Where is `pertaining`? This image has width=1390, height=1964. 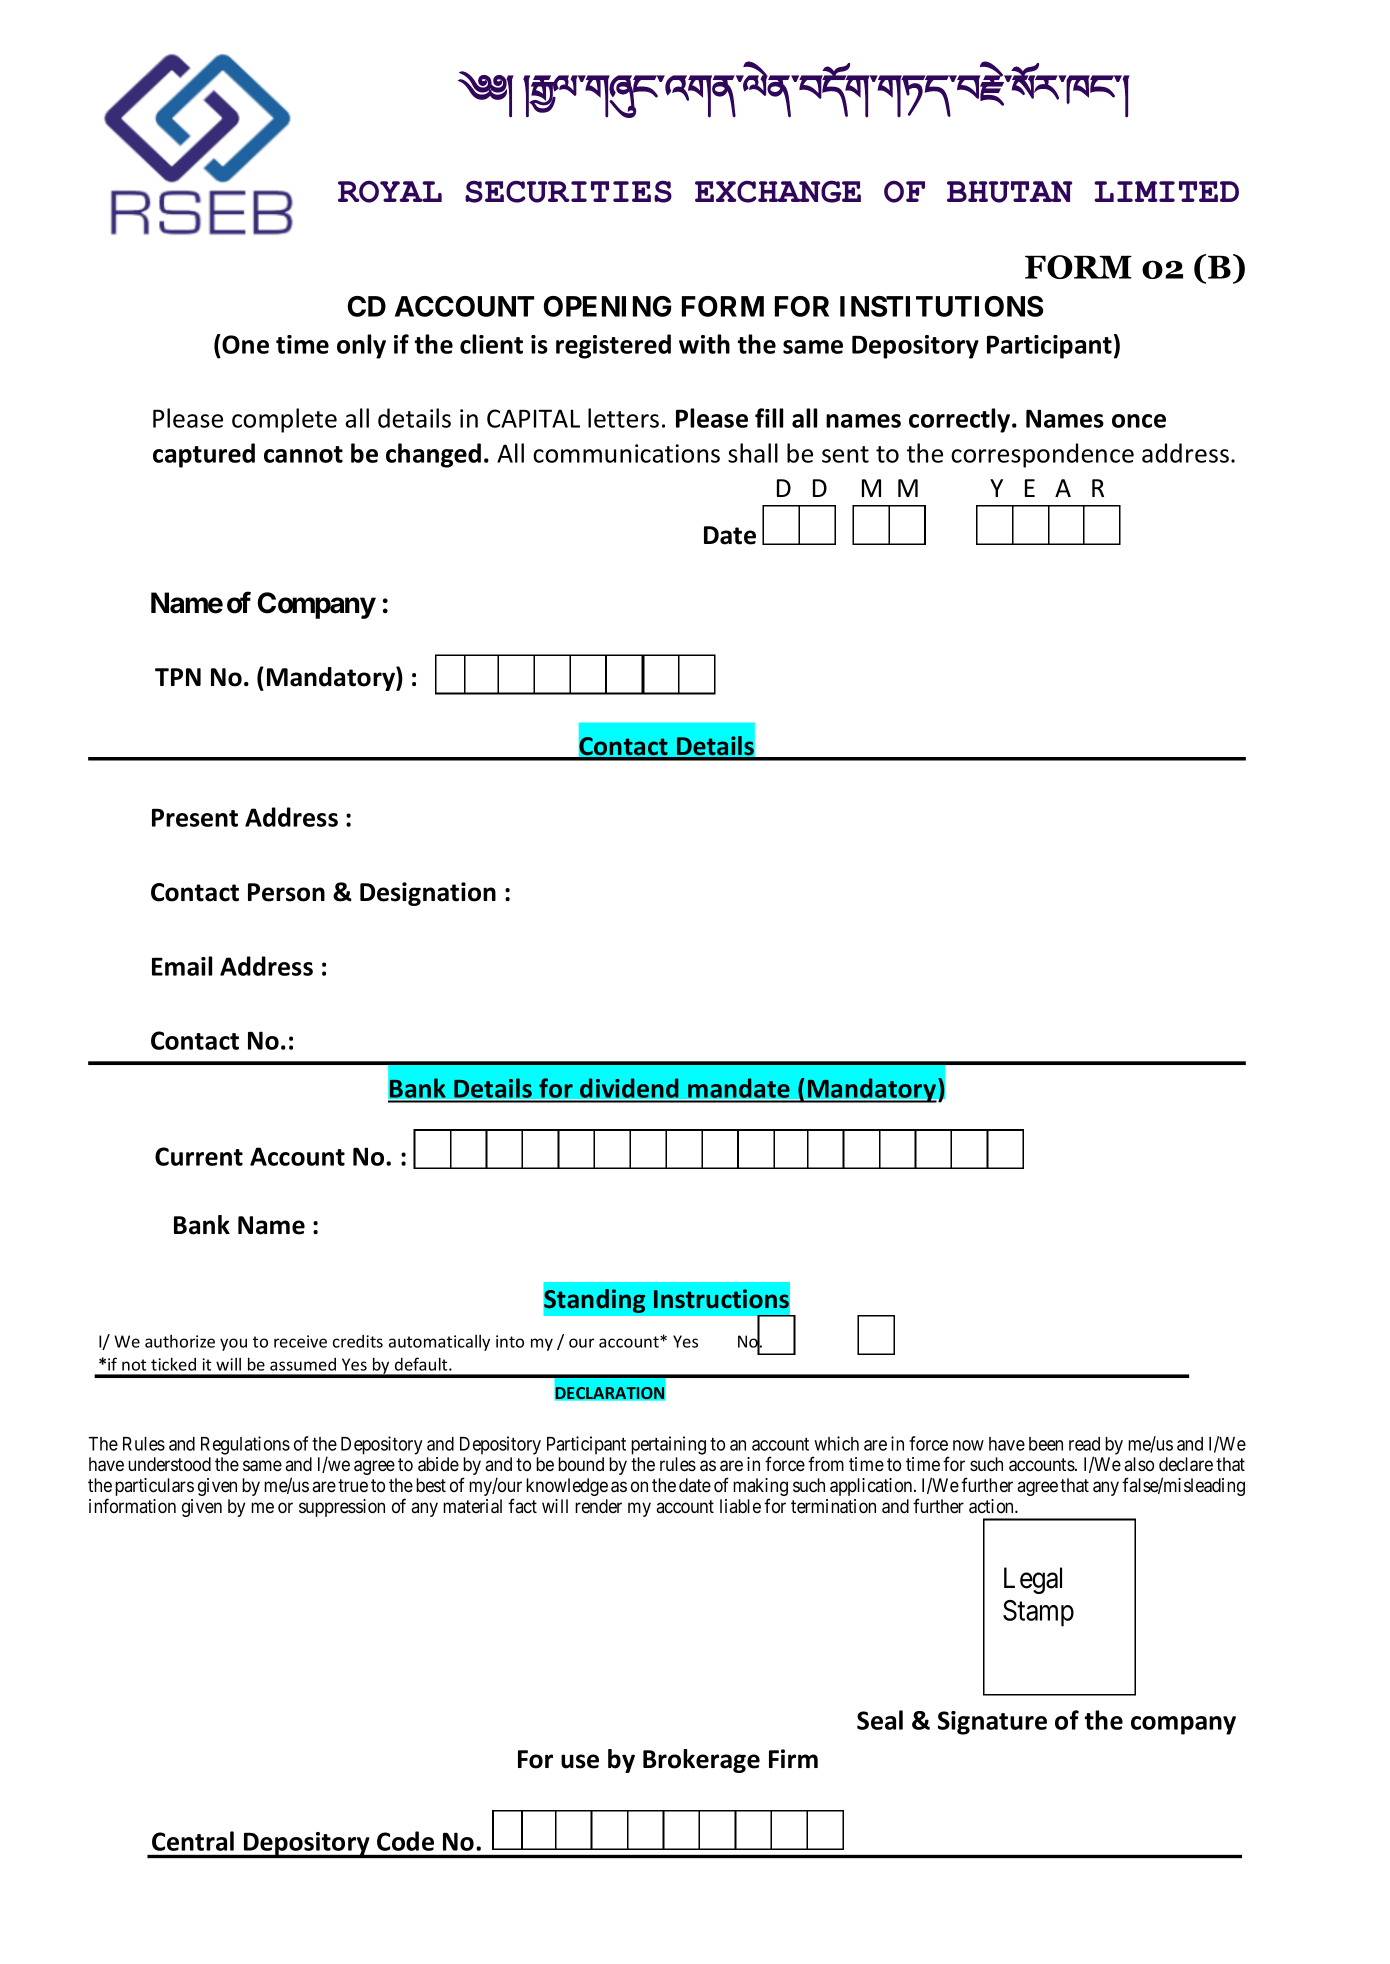 pertaining is located at coordinates (668, 1445).
